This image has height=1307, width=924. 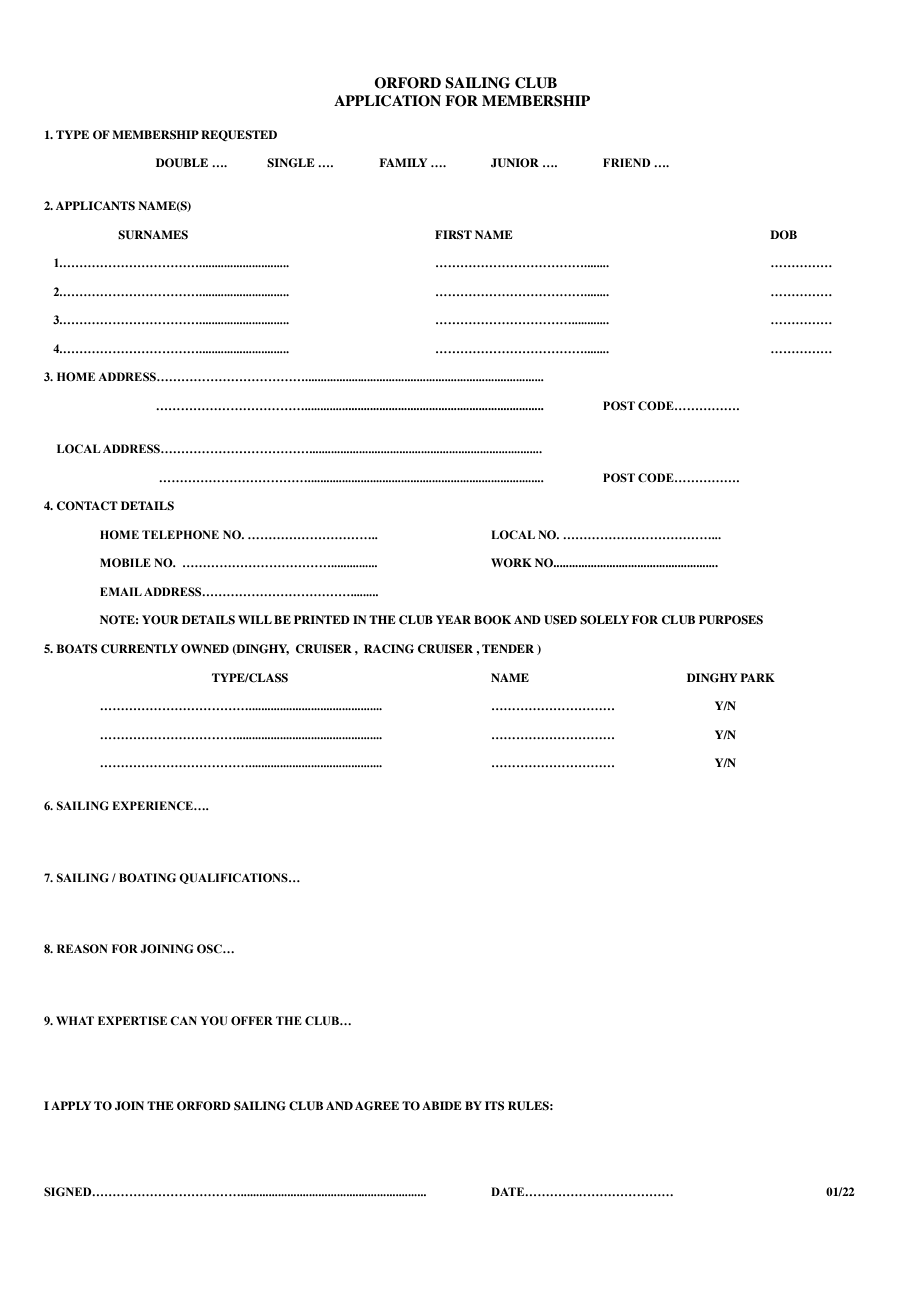 I want to click on DOUBLE, so click(x=182, y=163).
